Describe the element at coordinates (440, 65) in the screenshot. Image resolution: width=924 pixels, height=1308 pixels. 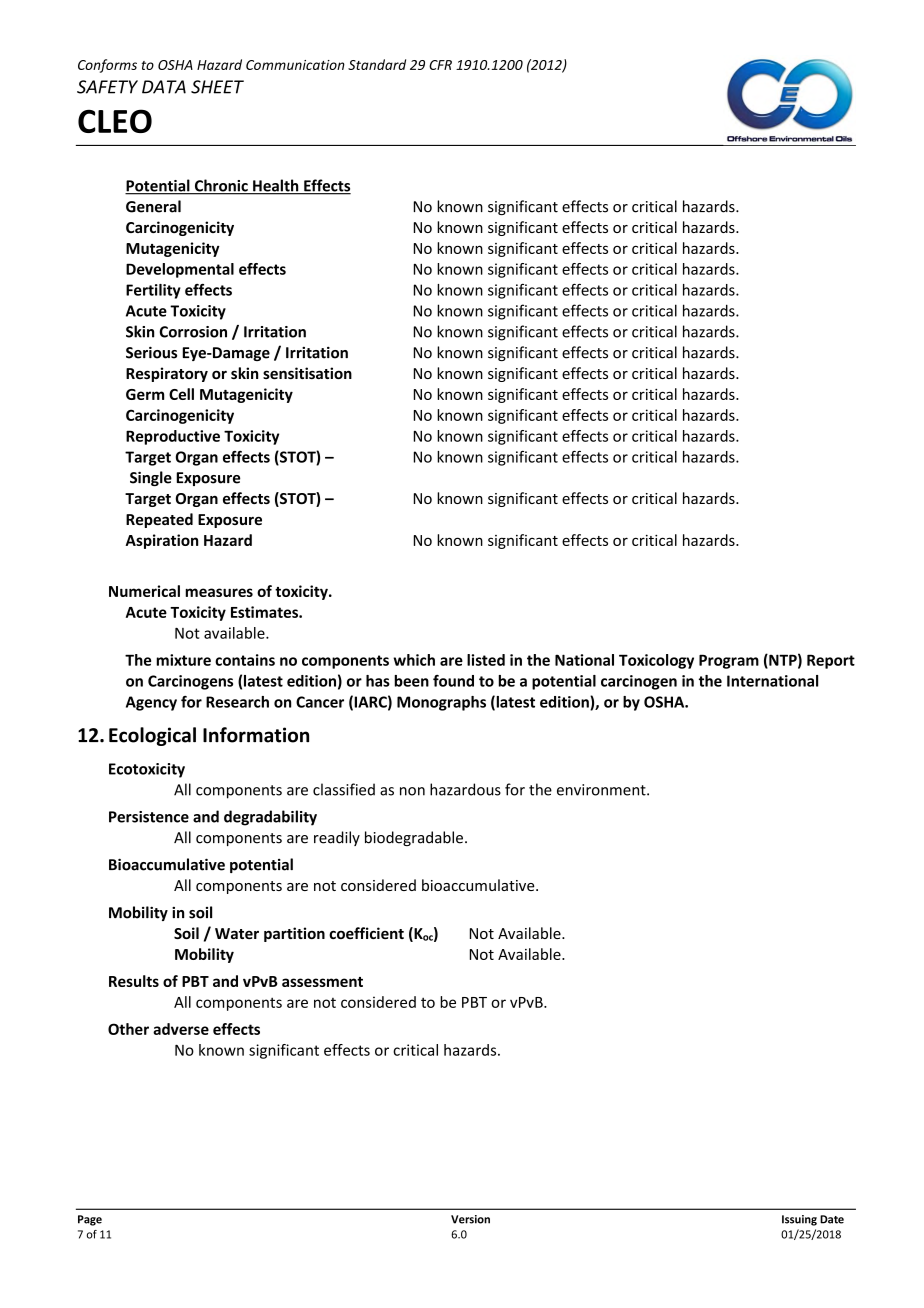
I see `CFR` at that location.
